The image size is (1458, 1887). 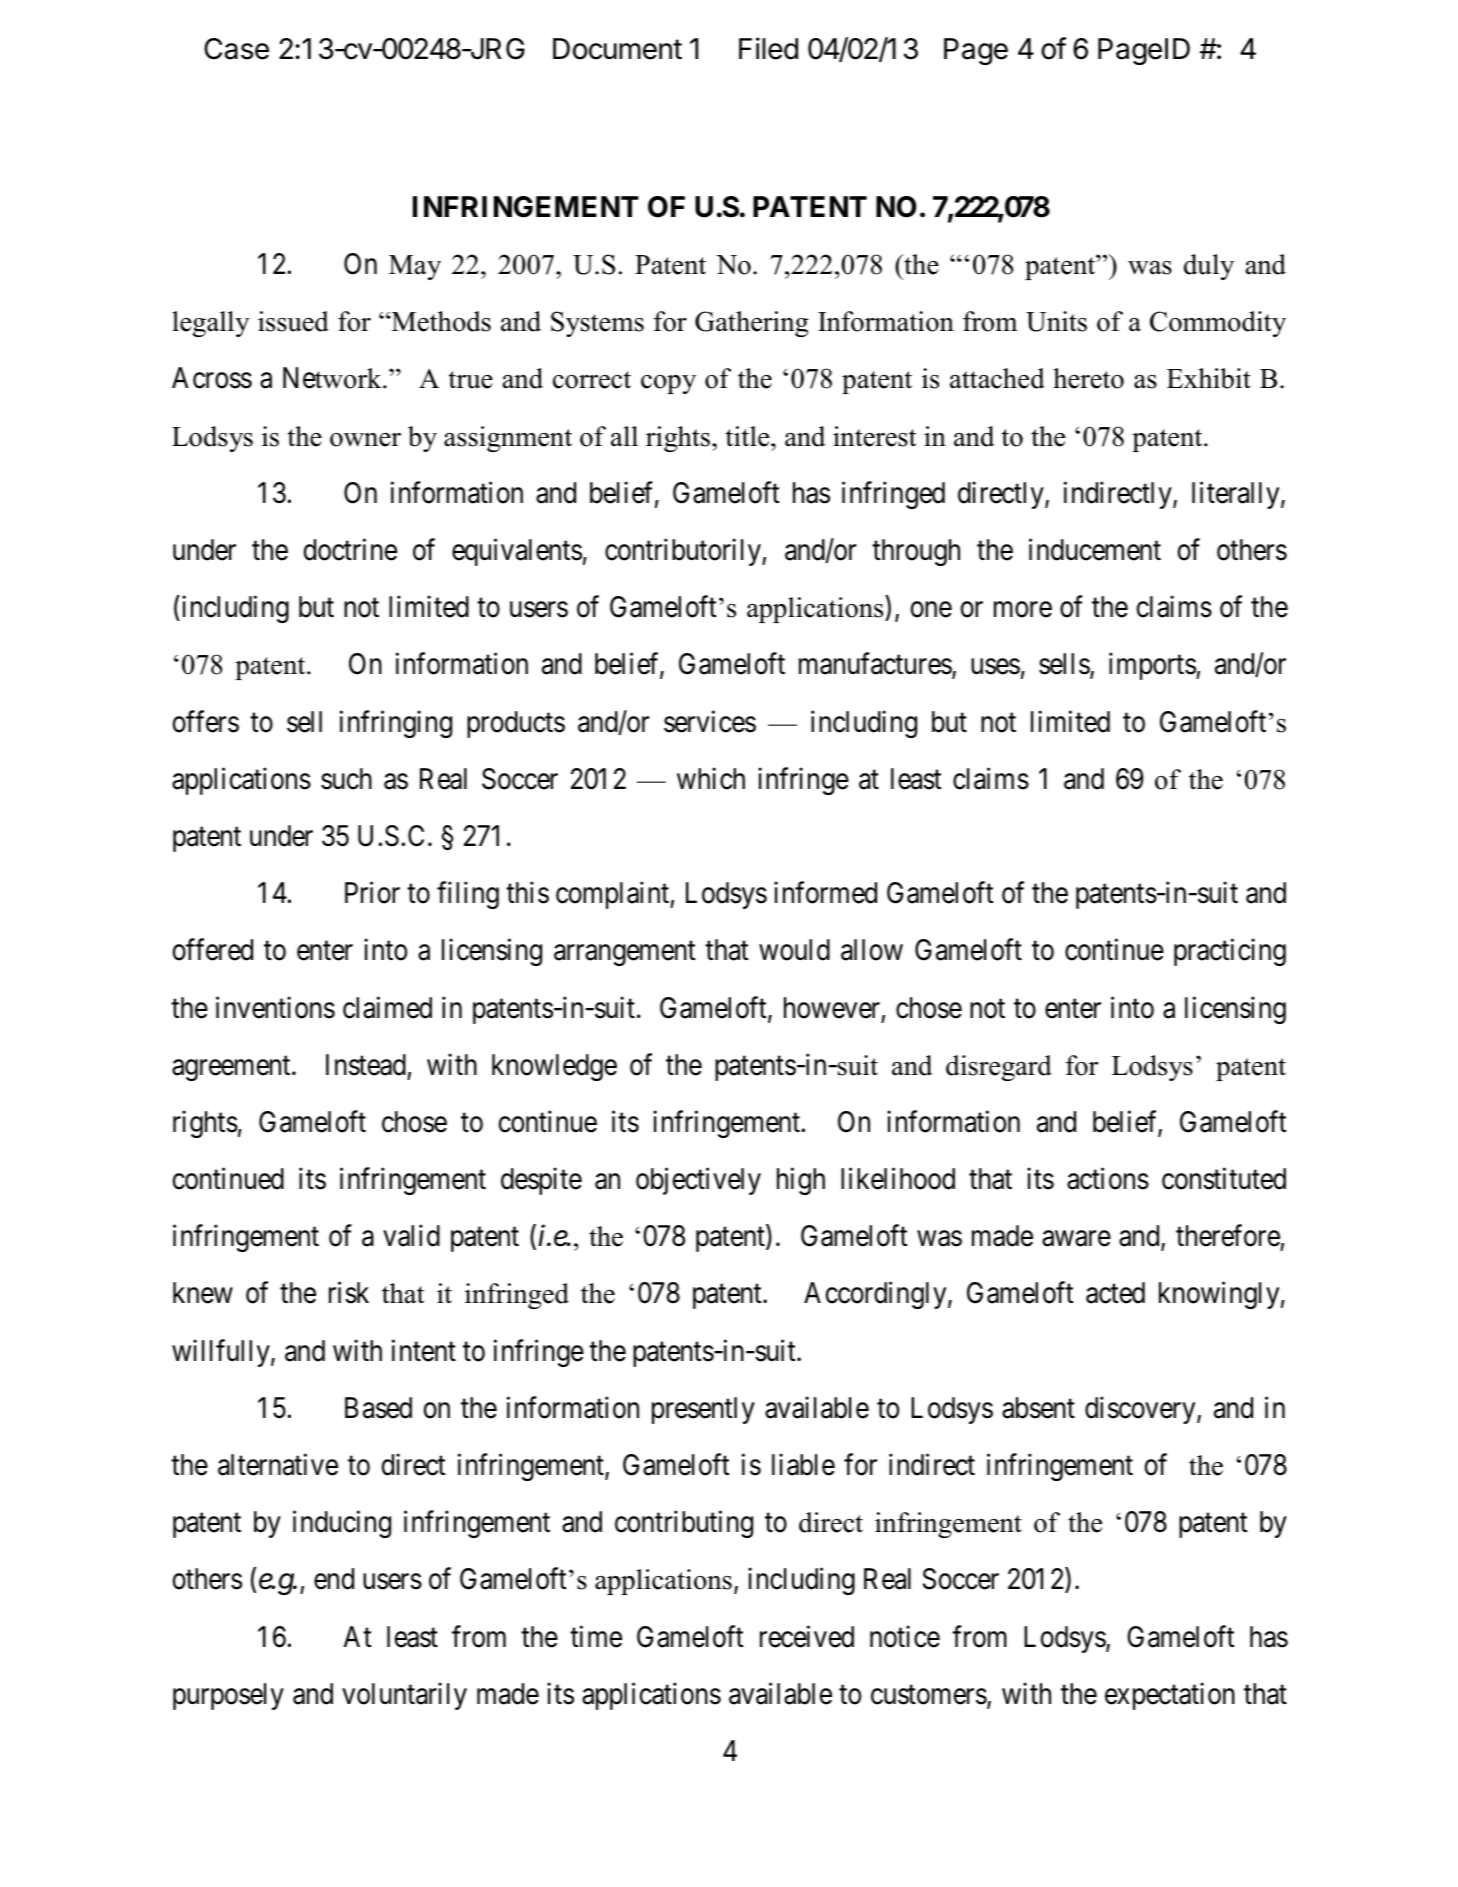 What do you see at coordinates (1088, 378) in the screenshot?
I see `hereto` at bounding box center [1088, 378].
